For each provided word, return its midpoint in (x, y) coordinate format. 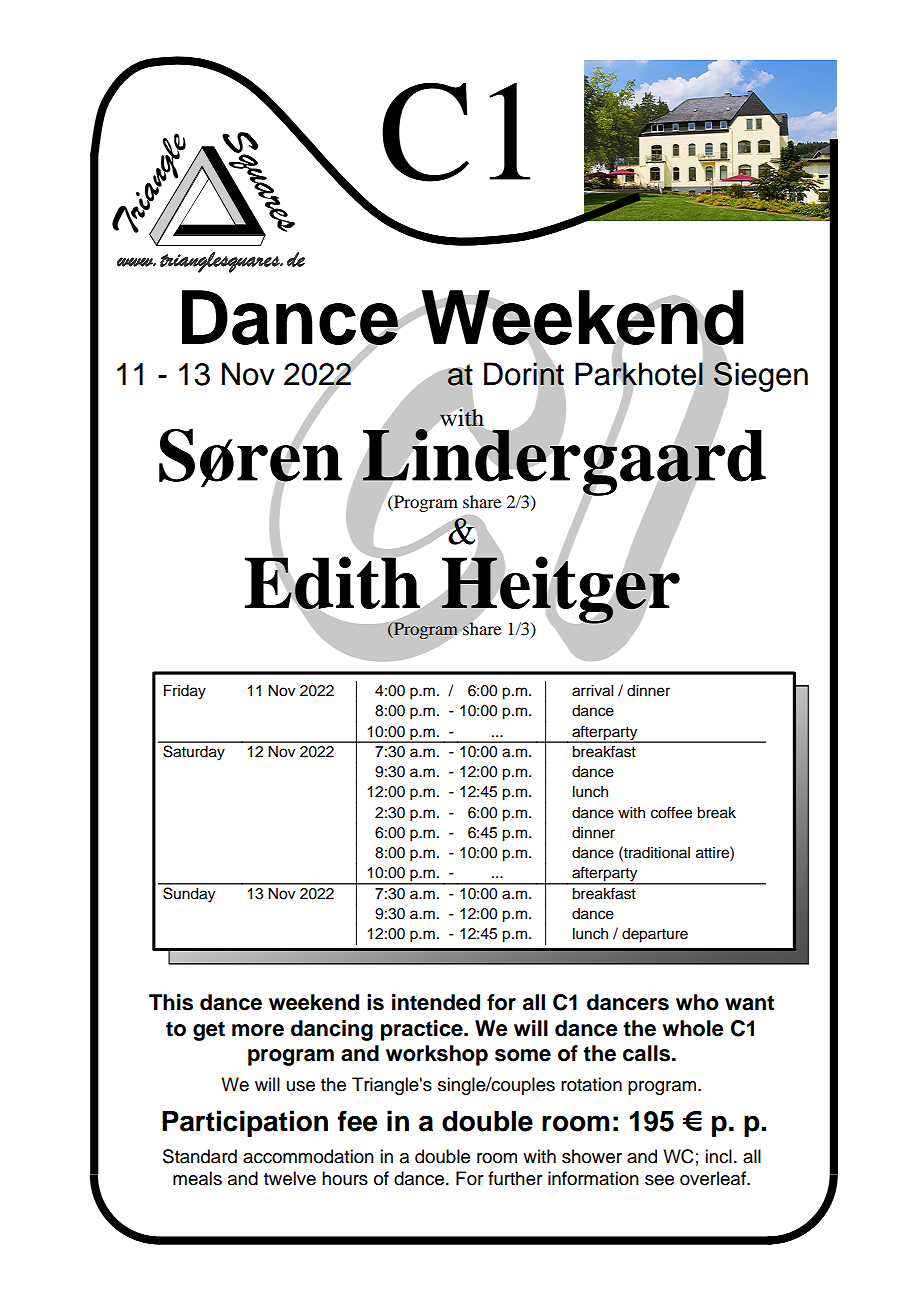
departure (655, 935)
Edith (334, 583)
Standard (200, 1156)
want (749, 1003)
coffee (671, 812)
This (171, 1002)
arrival (592, 691)
